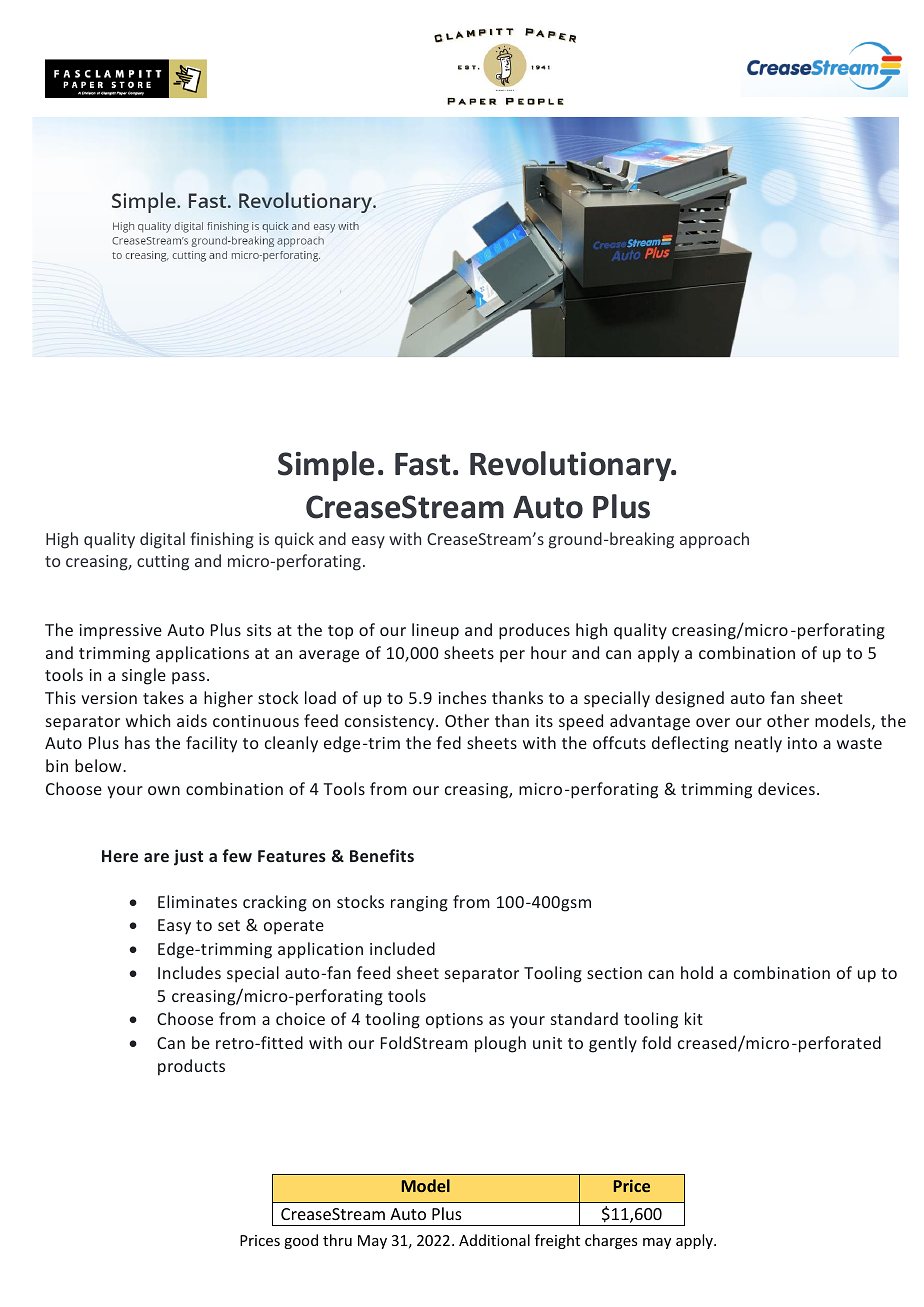 The width and height of the page is (924, 1307). What do you see at coordinates (786, 788) in the page?
I see `devices` at bounding box center [786, 788].
